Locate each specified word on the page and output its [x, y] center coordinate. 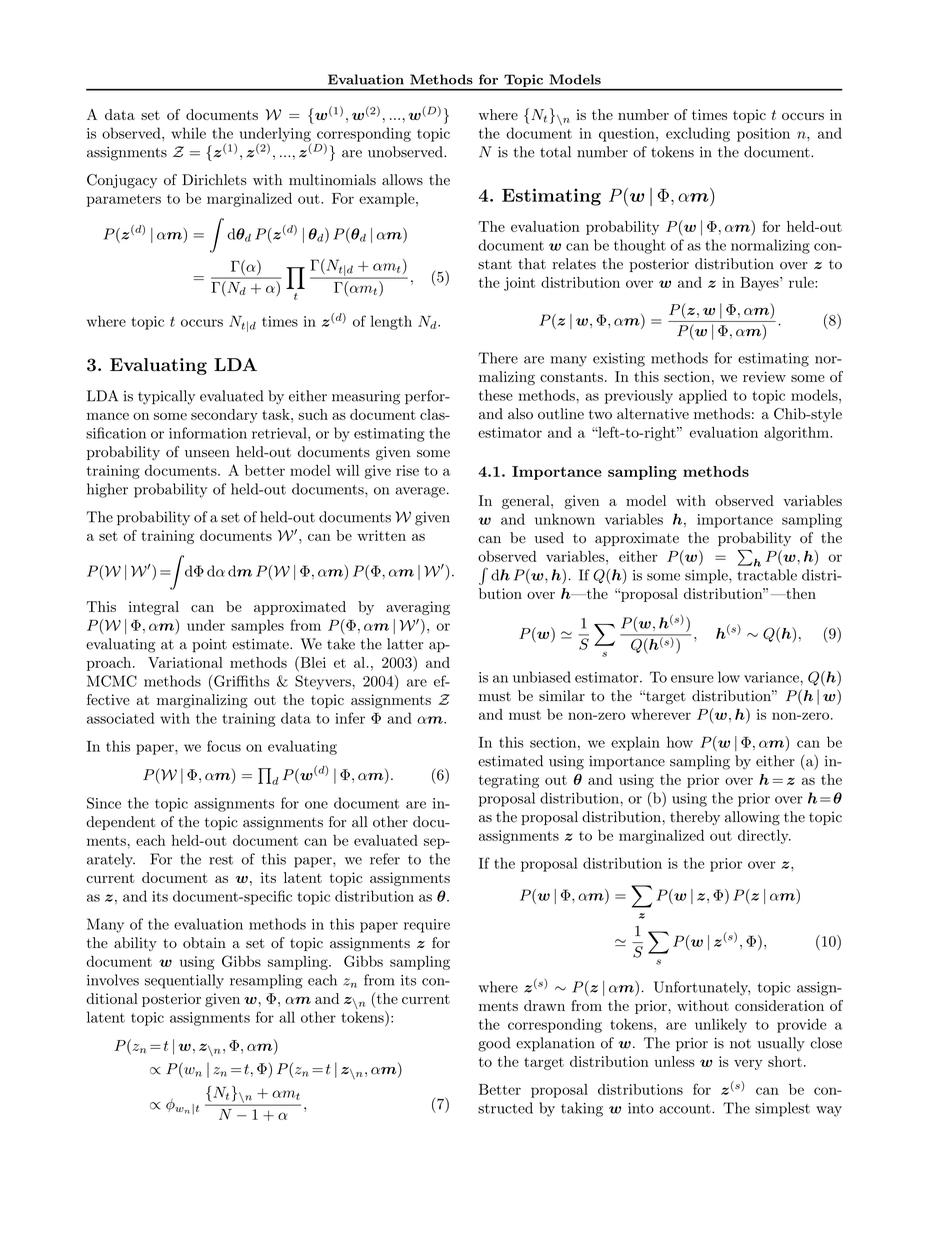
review [764, 376]
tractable [767, 575]
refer [385, 859]
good [494, 1044]
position [763, 135]
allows [402, 180]
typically [166, 397]
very [748, 1064]
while [188, 133]
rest [221, 860]
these [496, 395]
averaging [418, 608]
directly [764, 837]
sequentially [184, 981]
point [209, 645]
